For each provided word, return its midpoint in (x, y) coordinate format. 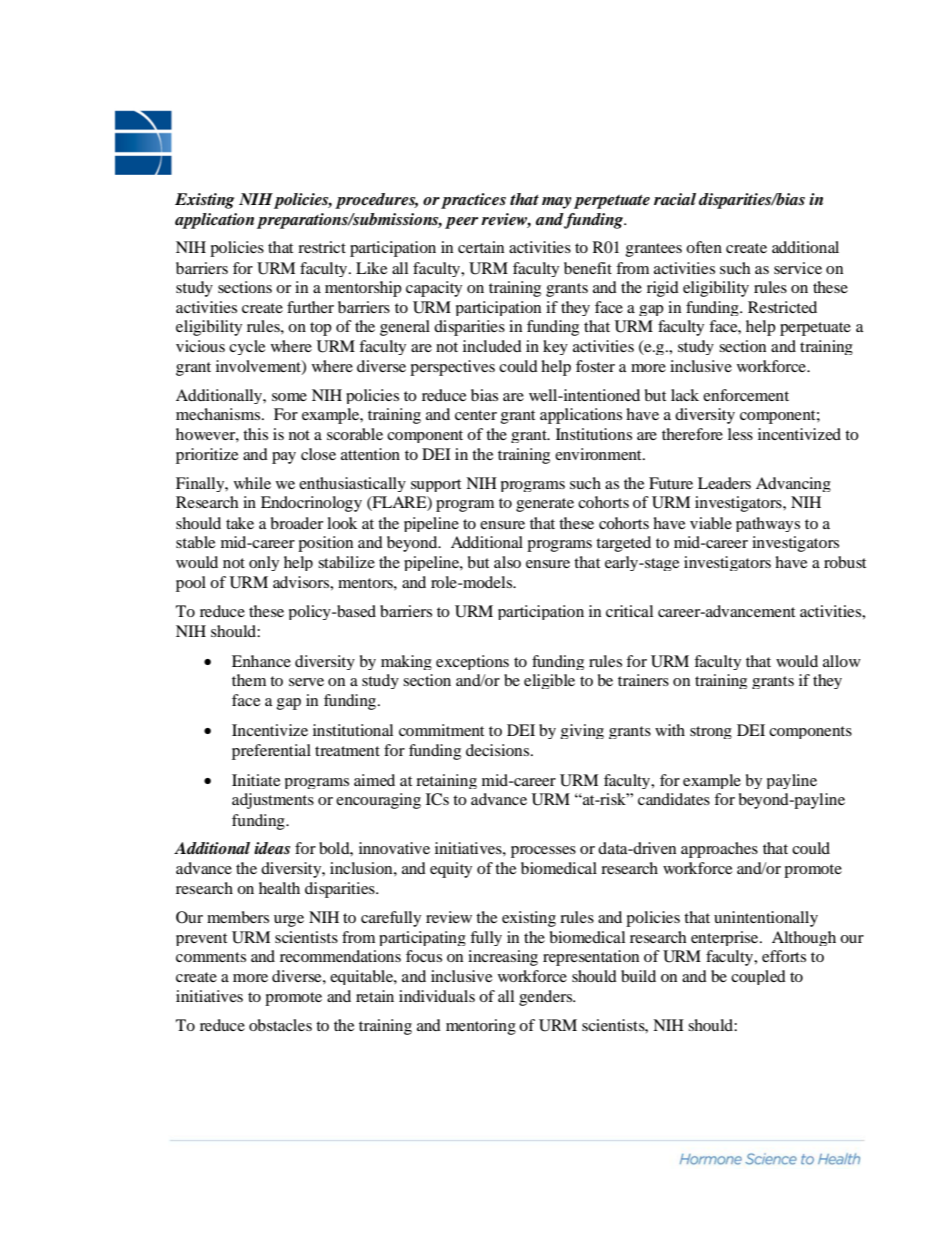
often (704, 247)
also (507, 562)
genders (547, 998)
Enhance (261, 661)
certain (481, 247)
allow (842, 661)
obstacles (280, 1025)
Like (372, 268)
